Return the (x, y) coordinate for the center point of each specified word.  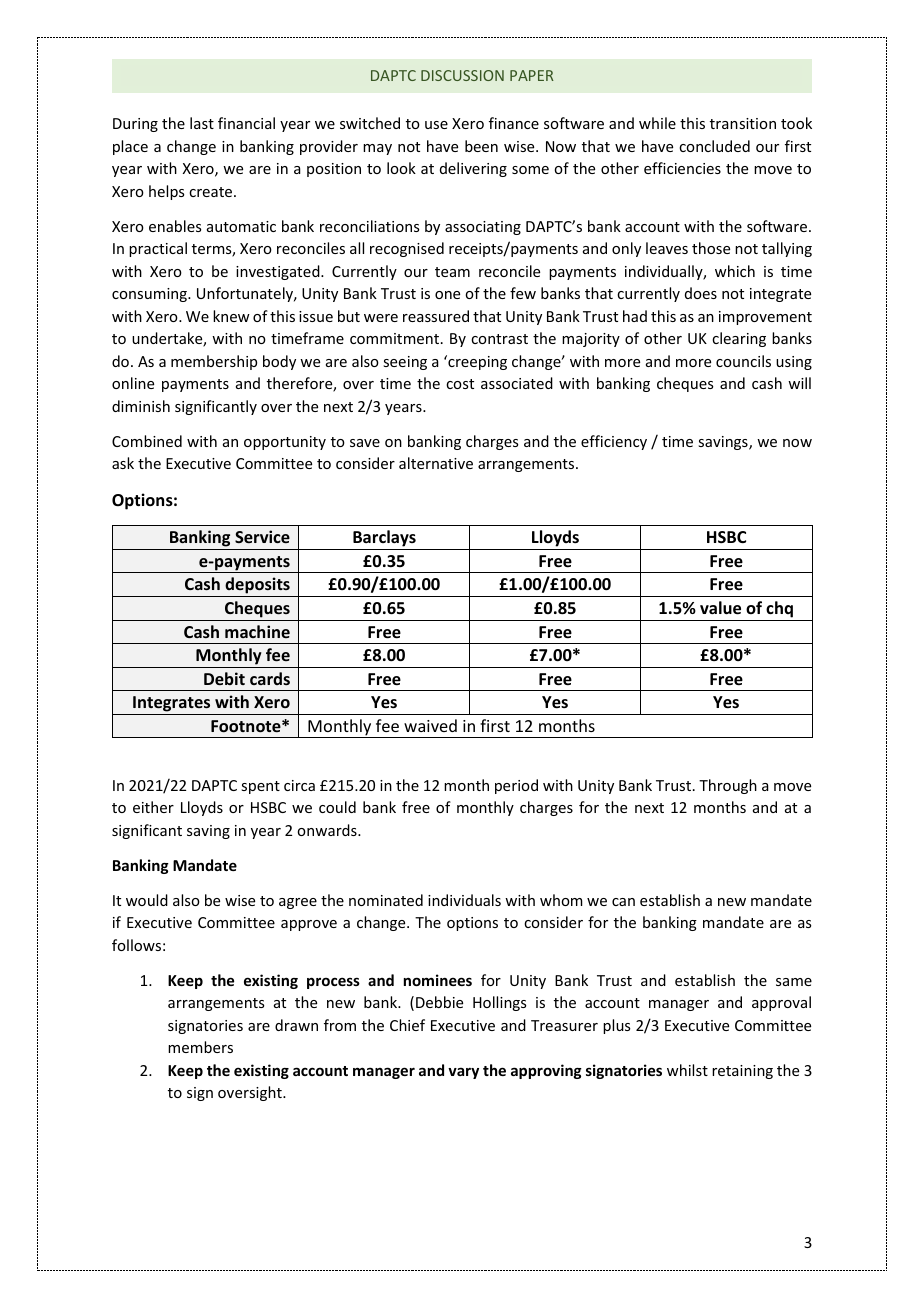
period (516, 786)
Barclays (384, 540)
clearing (739, 339)
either (153, 807)
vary (463, 1073)
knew (231, 316)
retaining (742, 1072)
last (202, 123)
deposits (257, 587)
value (720, 608)
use (436, 125)
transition (743, 123)
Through (728, 786)
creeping (476, 362)
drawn (296, 1025)
